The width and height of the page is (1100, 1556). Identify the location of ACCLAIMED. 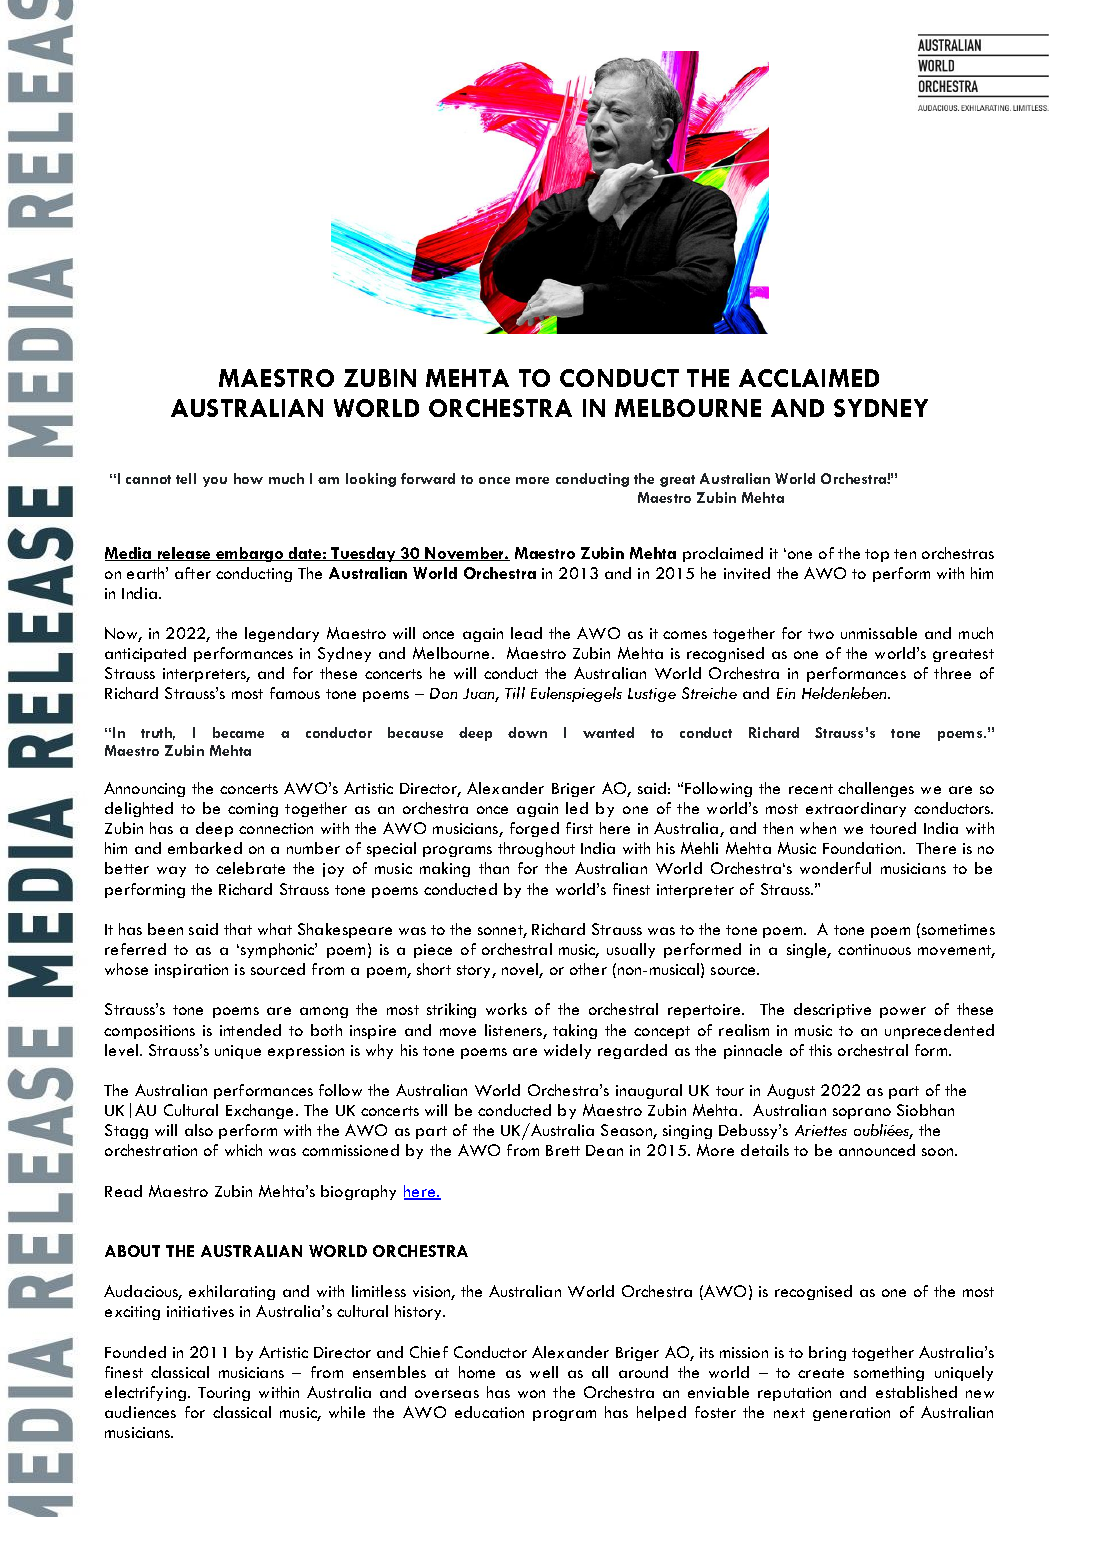
(809, 378).
